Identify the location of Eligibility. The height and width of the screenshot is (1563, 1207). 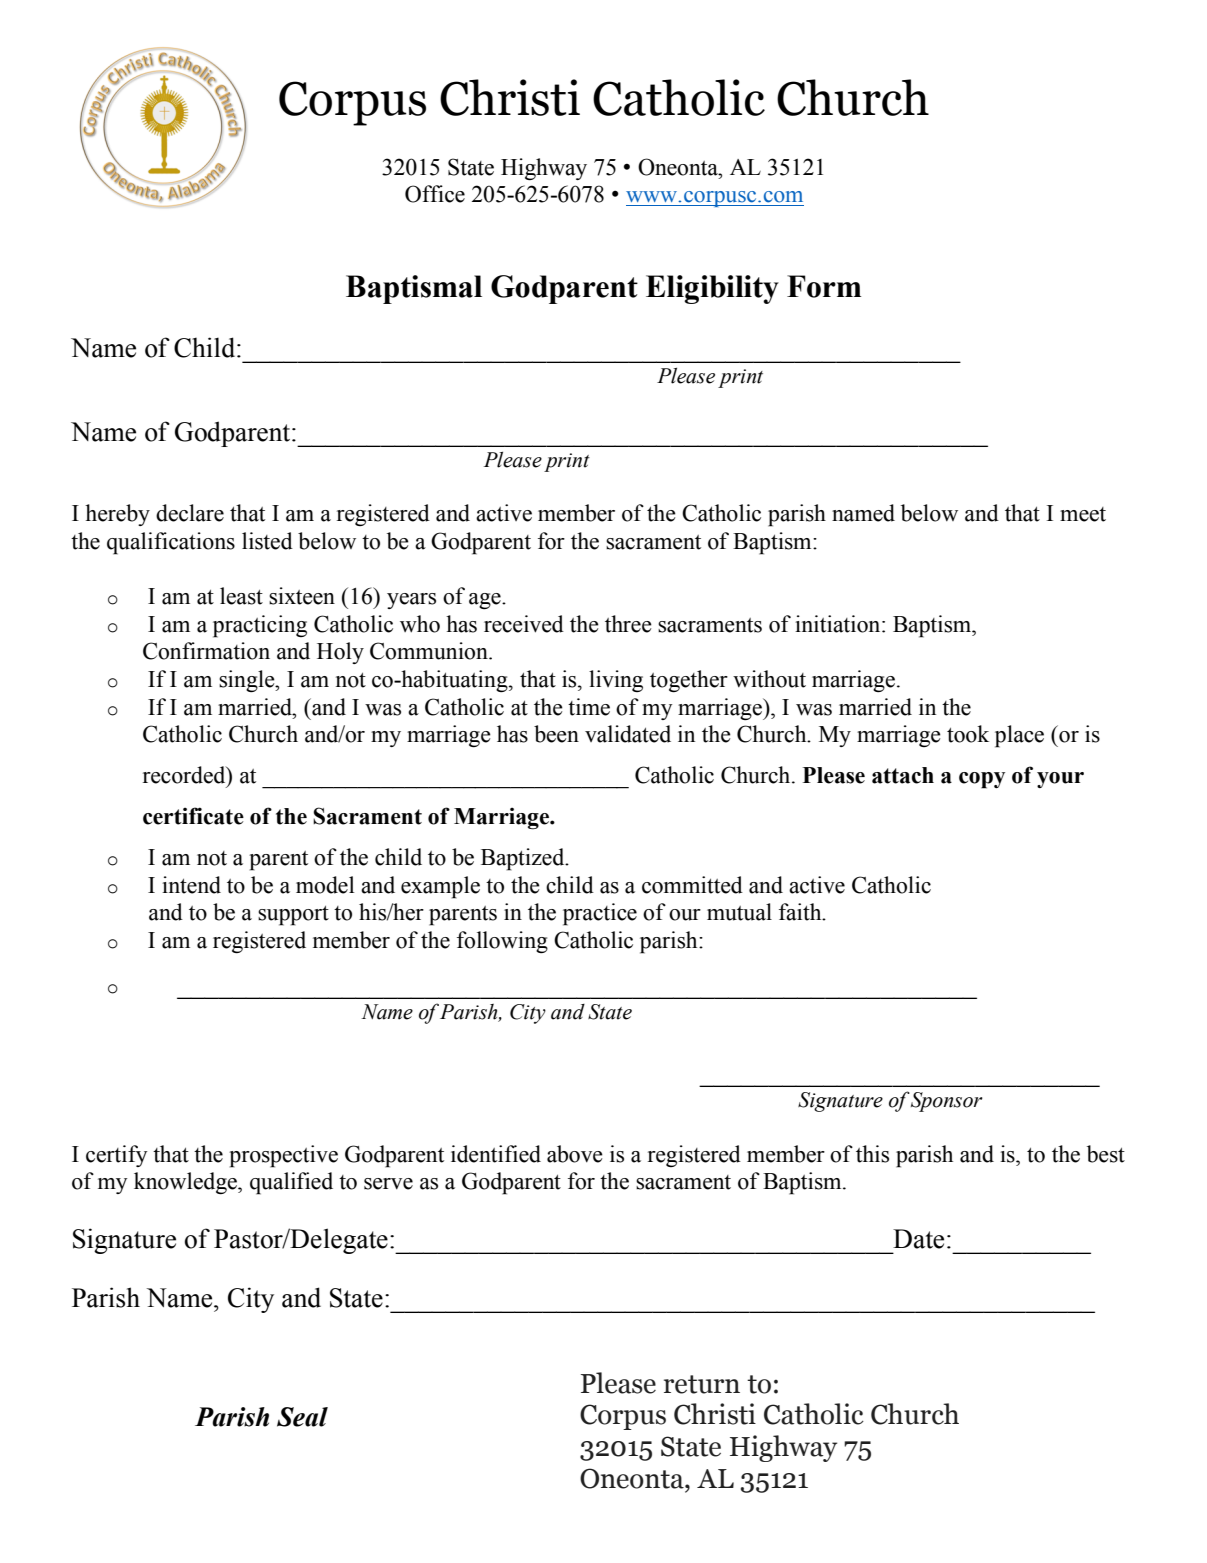
(712, 289).
